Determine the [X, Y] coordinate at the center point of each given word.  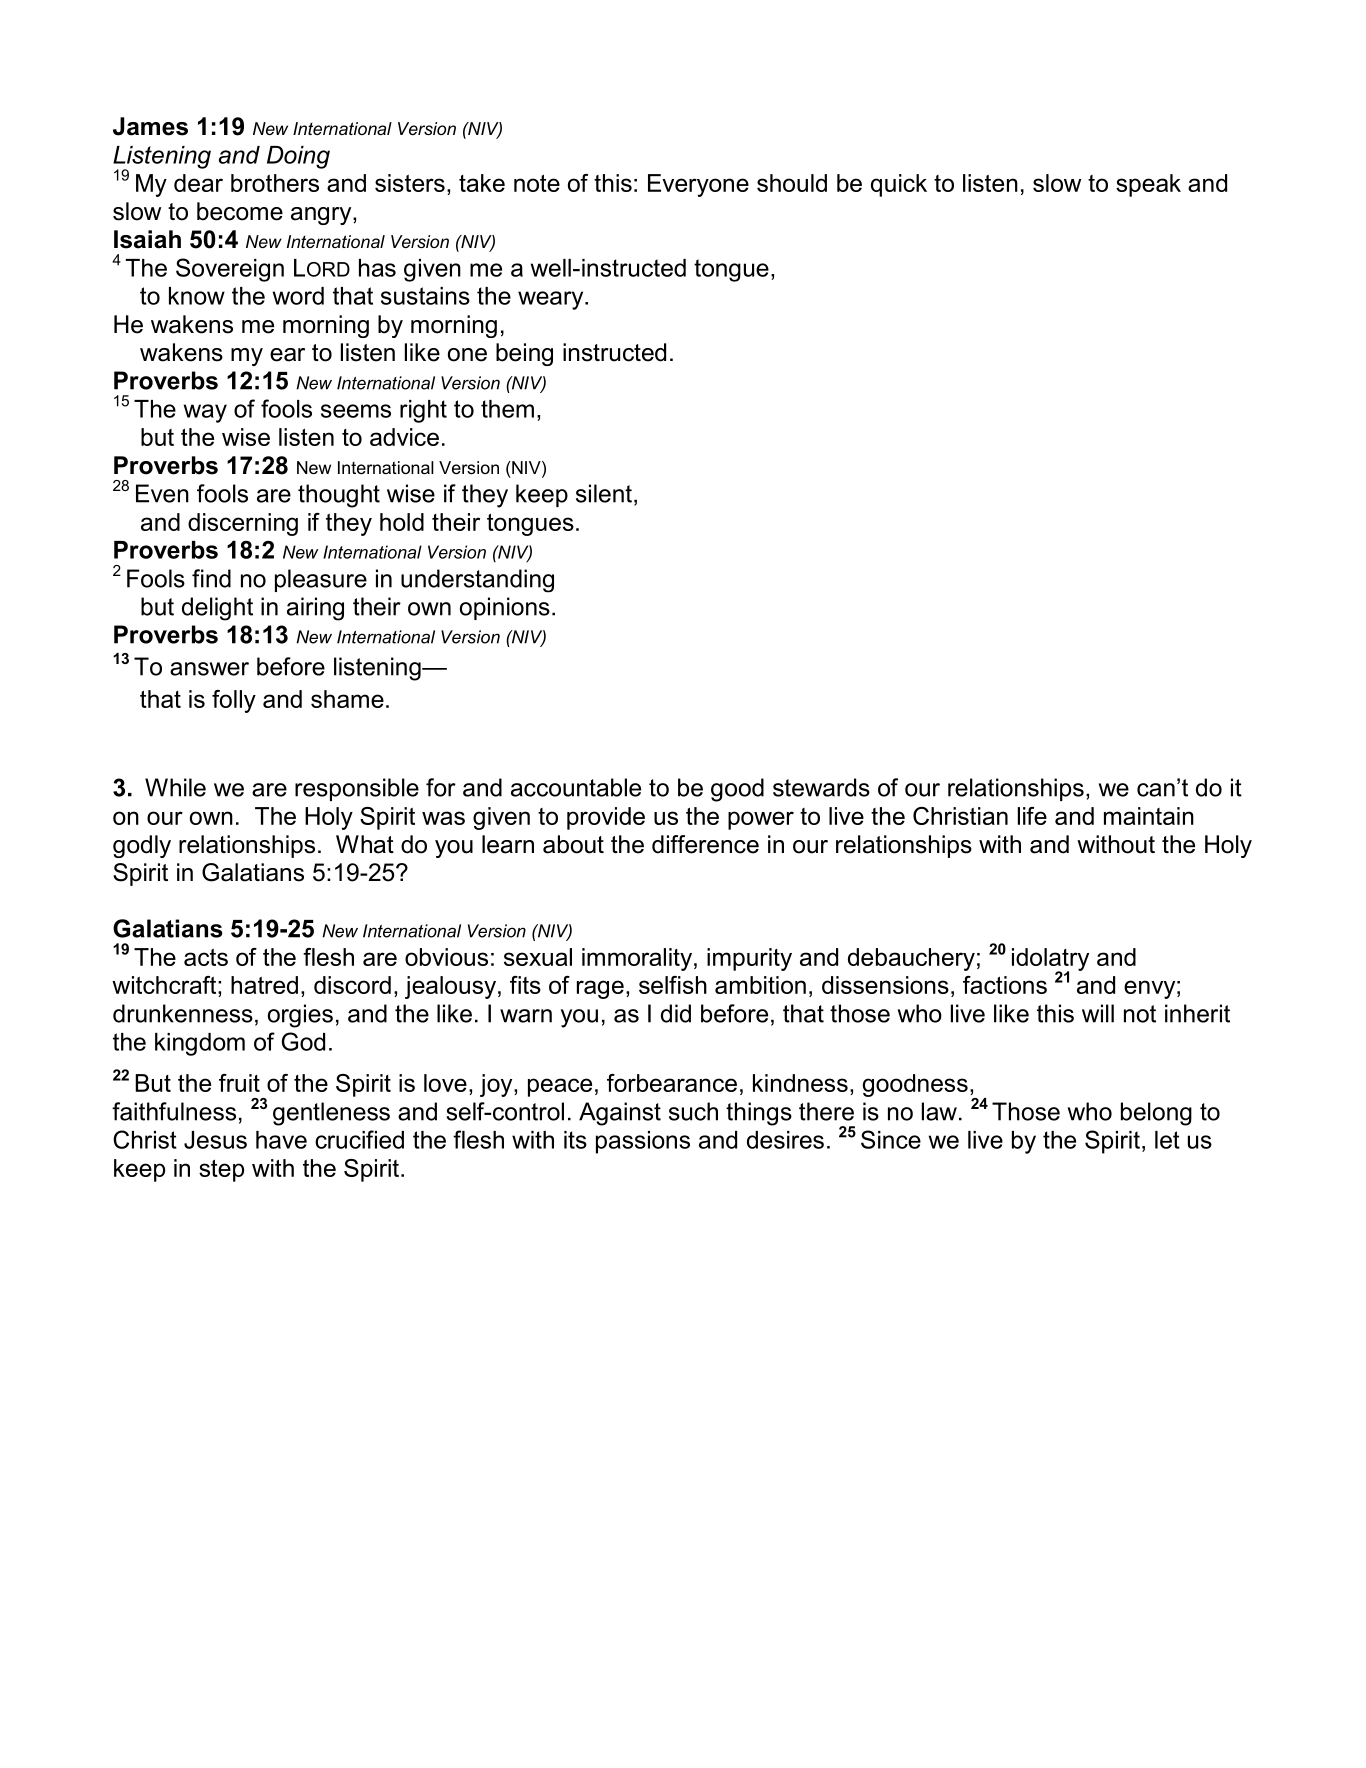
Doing [298, 157]
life [1032, 816]
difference [705, 844]
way [205, 413]
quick [899, 185]
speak [1148, 185]
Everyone [698, 185]
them [507, 409]
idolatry [1050, 960]
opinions [505, 608]
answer [209, 669]
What [365, 844]
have [281, 1140]
